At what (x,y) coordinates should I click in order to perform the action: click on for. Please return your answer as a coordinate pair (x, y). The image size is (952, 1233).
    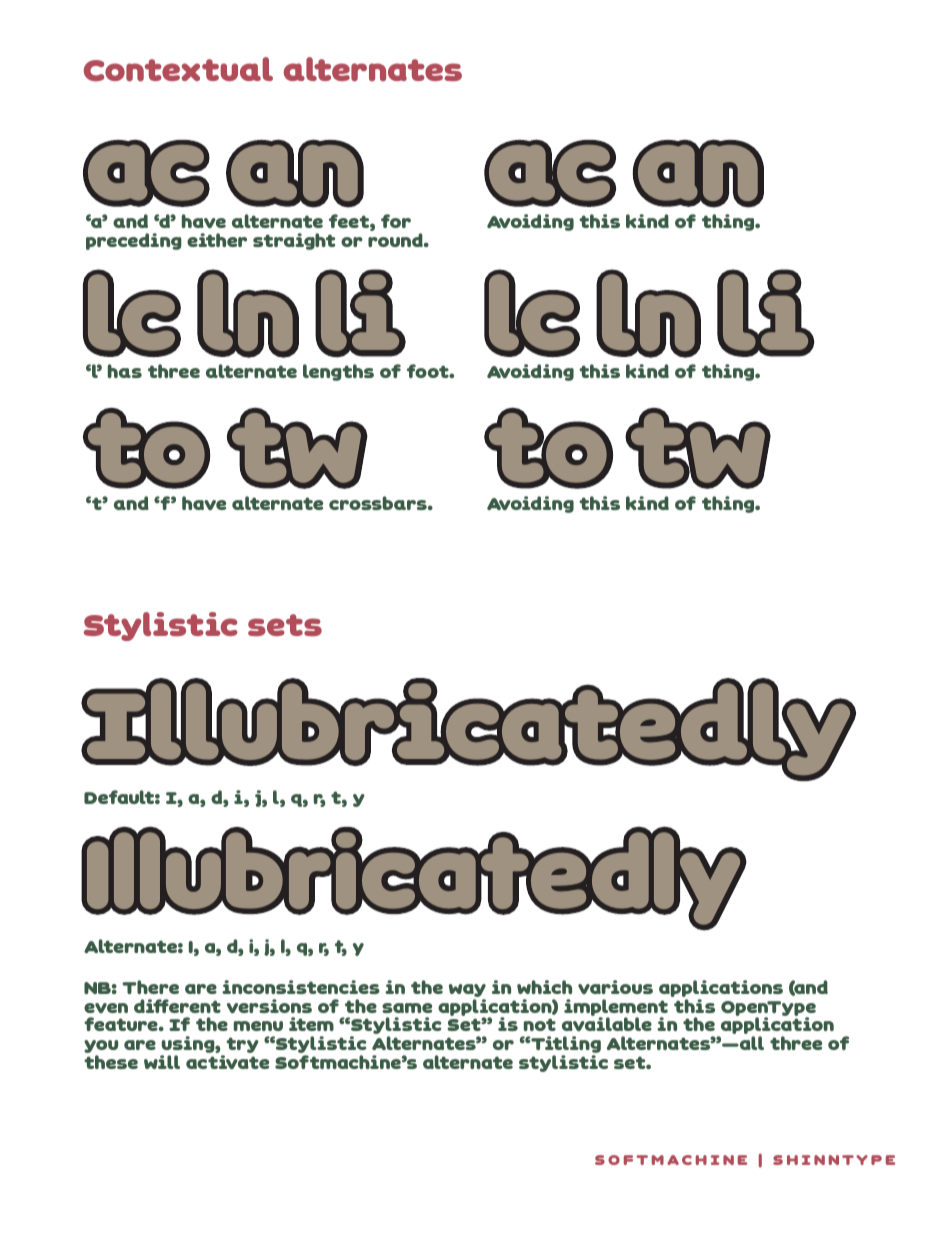
    Looking at the image, I should click on (396, 221).
